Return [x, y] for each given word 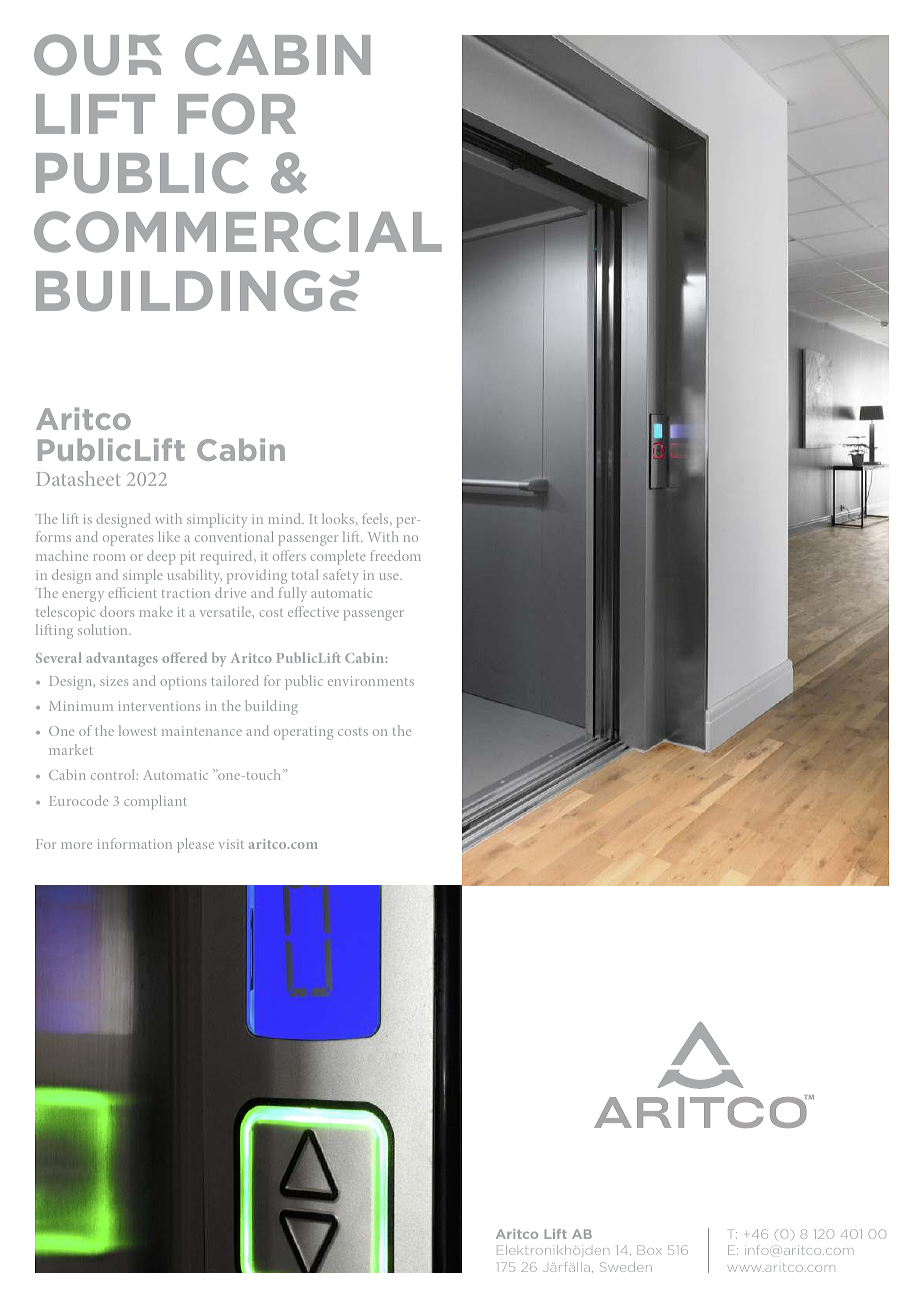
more [76, 845]
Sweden [626, 1267]
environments [371, 681]
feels [377, 518]
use [390, 576]
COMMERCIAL [238, 232]
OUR [98, 55]
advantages [122, 659]
